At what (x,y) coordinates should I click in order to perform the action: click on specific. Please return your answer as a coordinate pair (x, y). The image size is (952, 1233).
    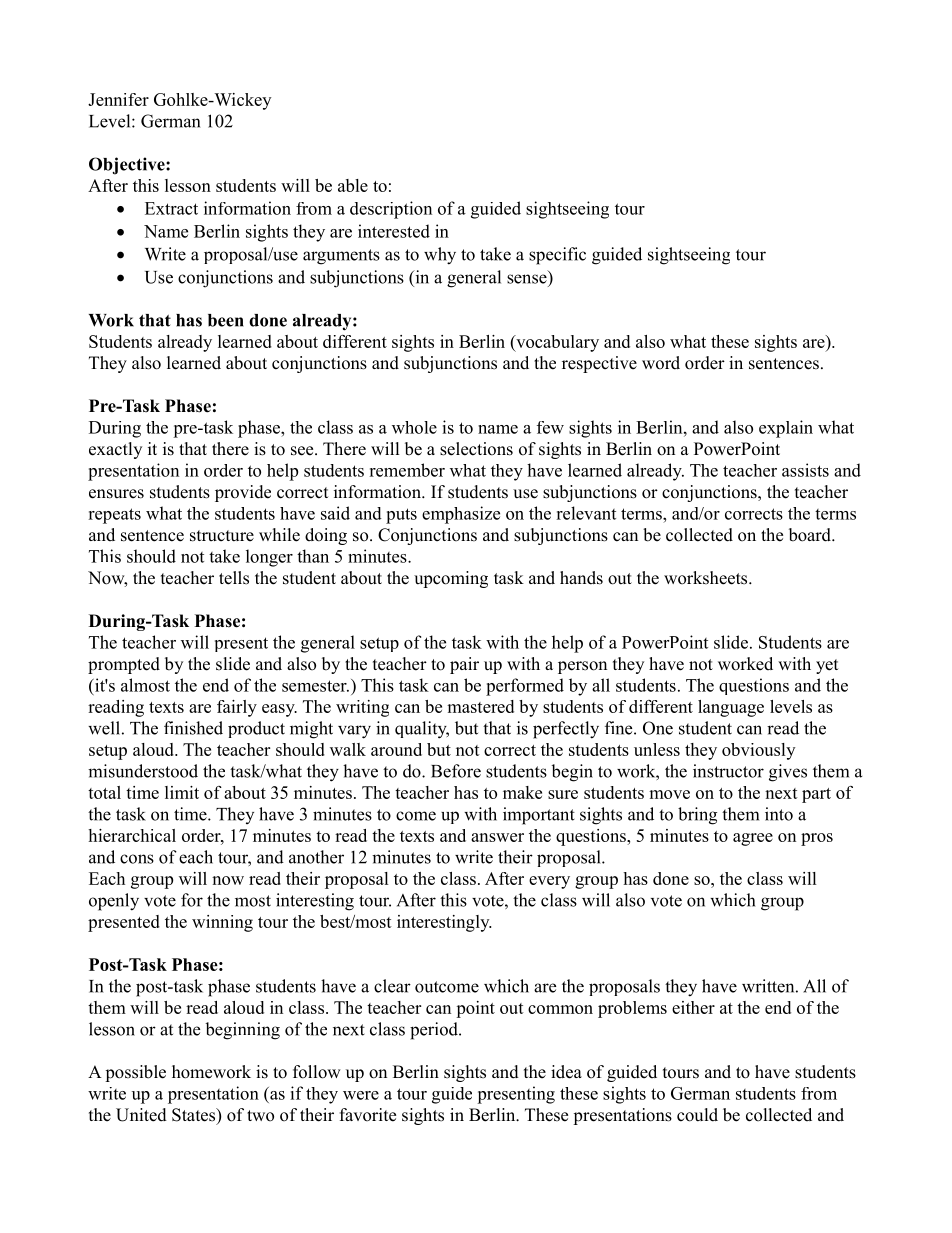
    Looking at the image, I should click on (557, 256).
